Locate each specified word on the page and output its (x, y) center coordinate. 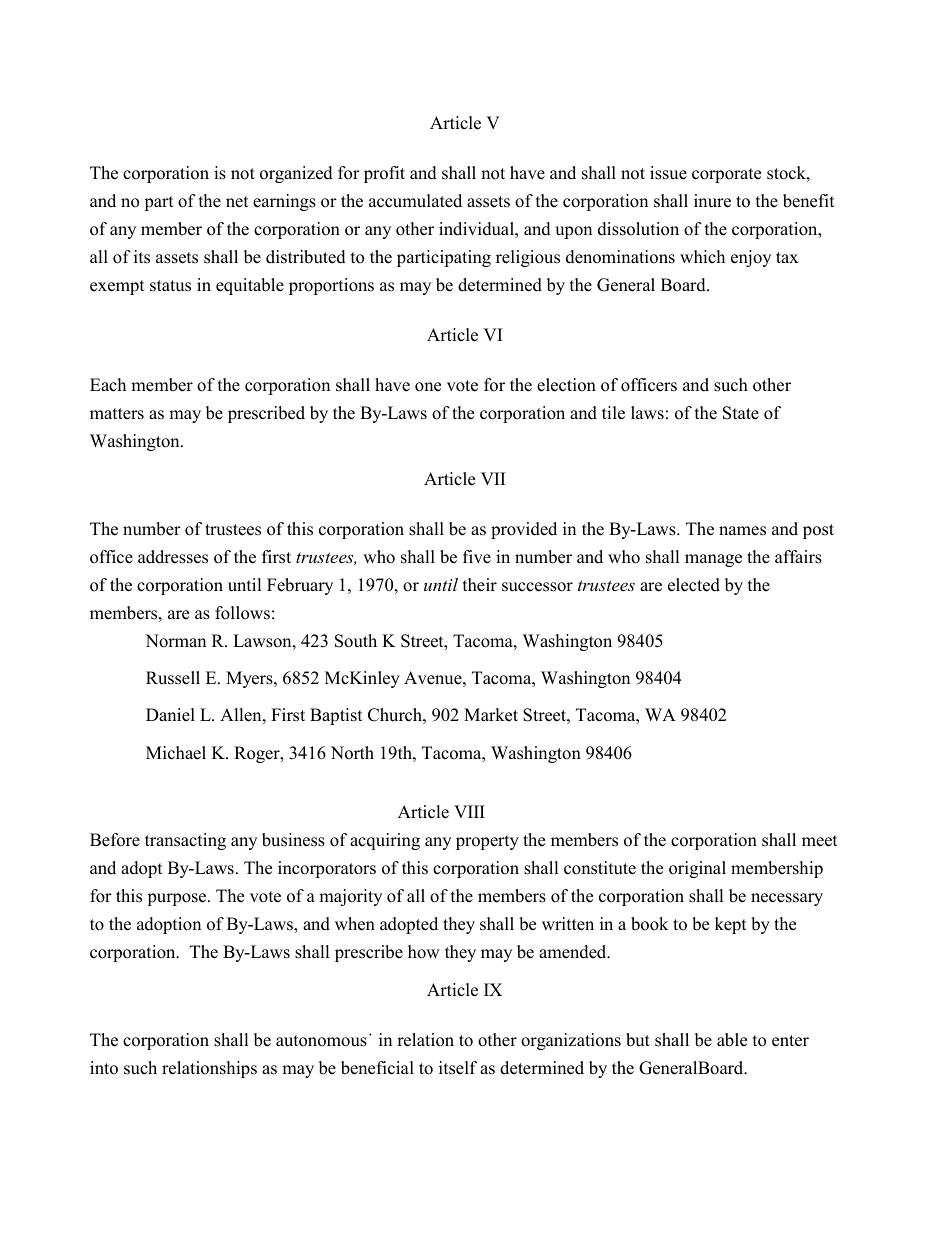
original (697, 869)
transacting (185, 841)
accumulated (415, 201)
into (104, 1068)
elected (694, 585)
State (741, 413)
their (480, 585)
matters (117, 414)
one (428, 387)
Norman (175, 641)
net (237, 202)
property (487, 842)
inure (712, 201)
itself (458, 1068)
